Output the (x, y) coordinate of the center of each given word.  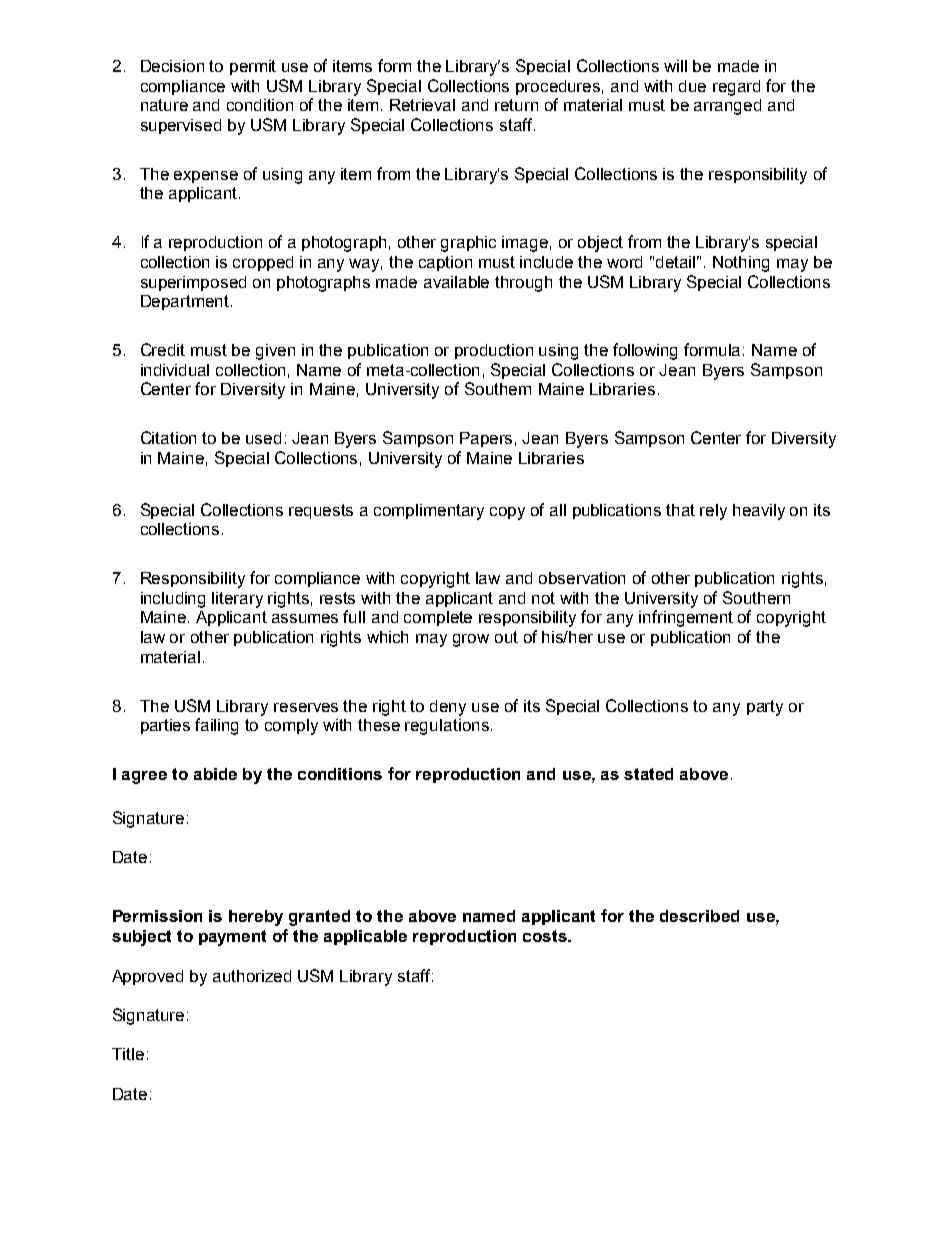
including (173, 600)
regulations (447, 727)
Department (186, 302)
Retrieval (422, 105)
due (692, 86)
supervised (181, 126)
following (645, 351)
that (680, 510)
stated (648, 774)
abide (215, 774)
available (456, 282)
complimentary (429, 512)
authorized (252, 976)
